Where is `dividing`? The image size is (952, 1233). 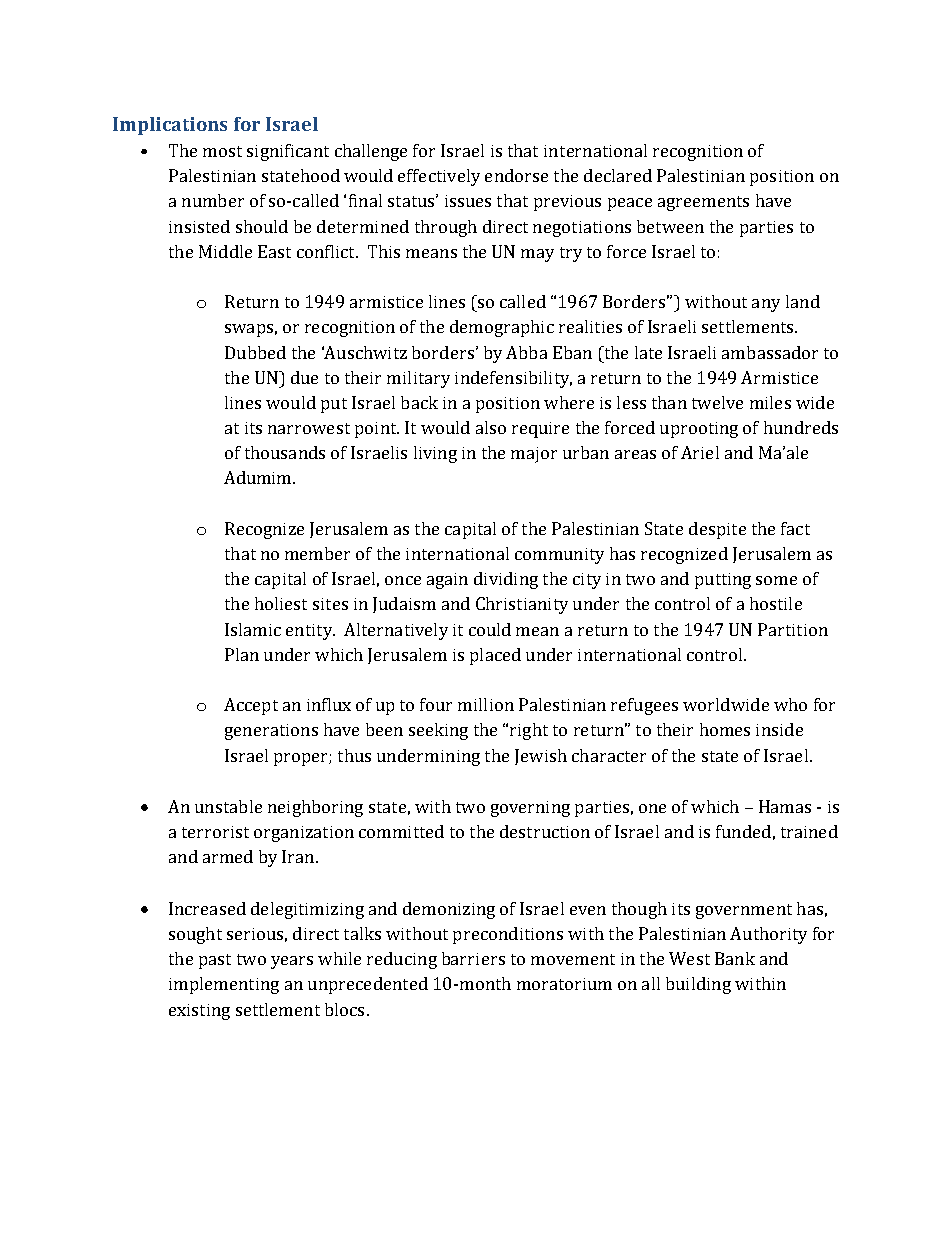
dividing is located at coordinates (506, 580).
